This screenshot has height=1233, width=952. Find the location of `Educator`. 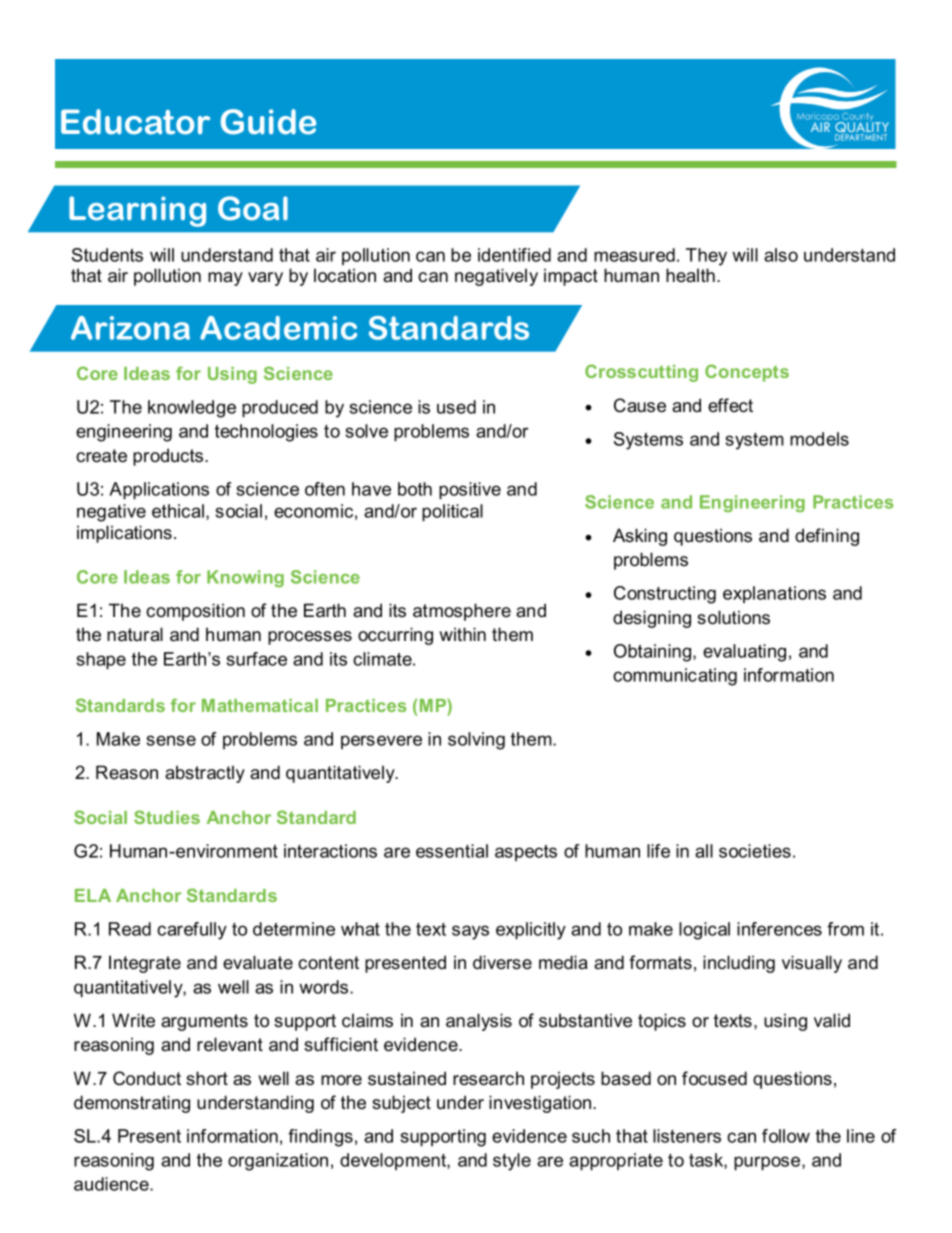

Educator is located at coordinates (135, 122).
